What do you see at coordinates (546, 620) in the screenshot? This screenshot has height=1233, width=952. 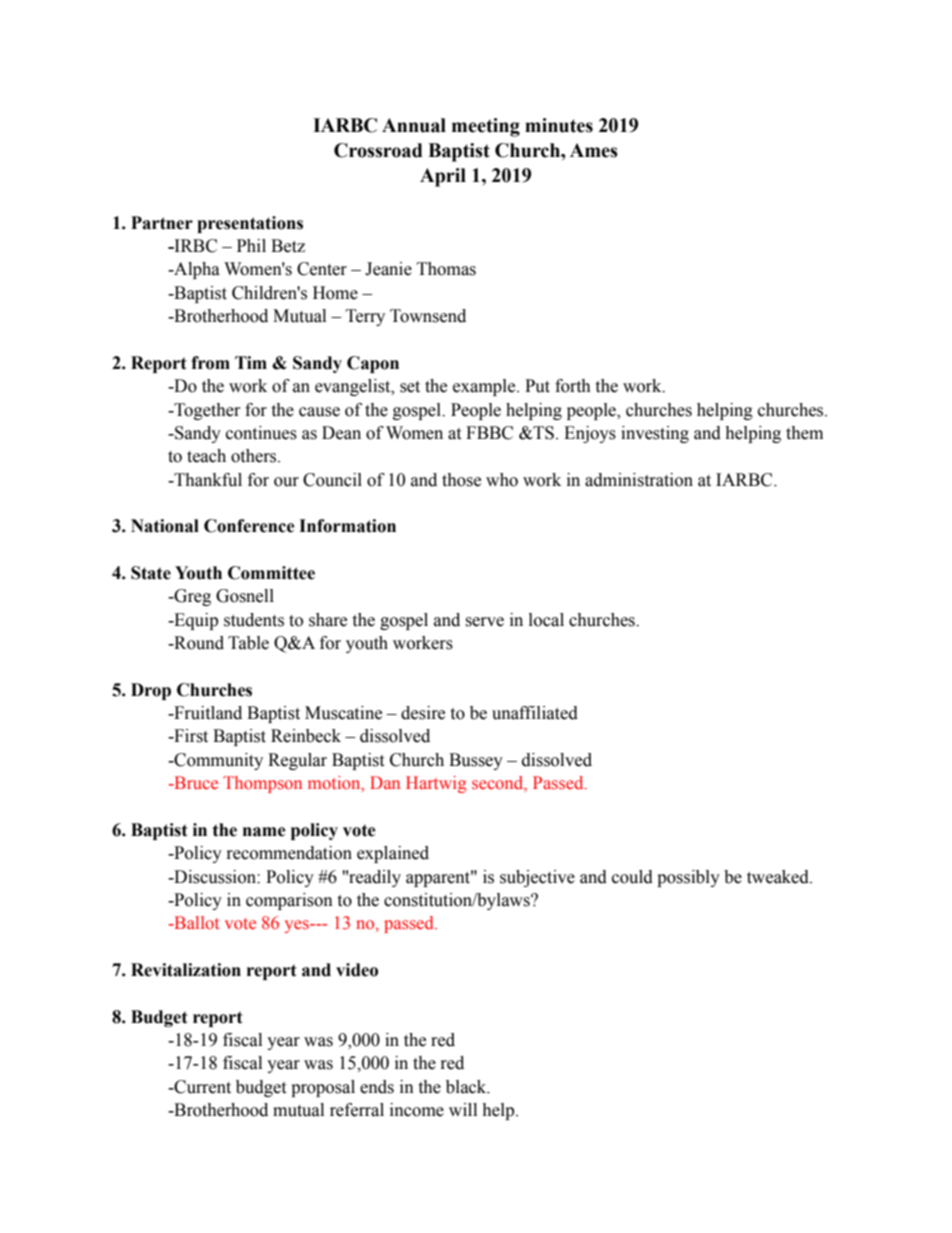 I see `local` at bounding box center [546, 620].
